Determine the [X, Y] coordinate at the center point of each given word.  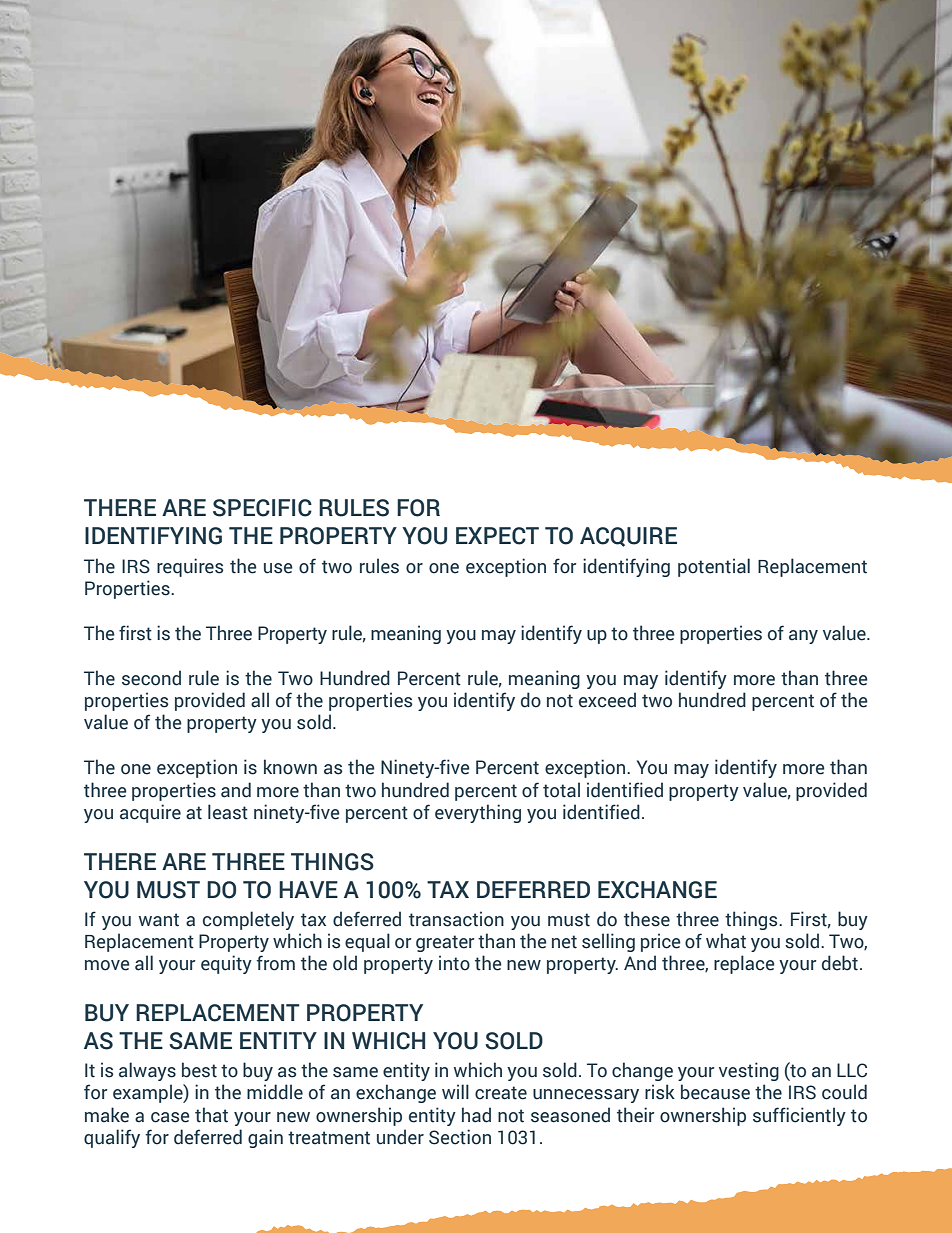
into [454, 963]
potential [714, 567]
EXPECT [497, 536]
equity [226, 964]
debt [840, 963]
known [290, 767]
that [211, 1115]
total [561, 790]
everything [478, 813]
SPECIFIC [262, 508]
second [151, 678]
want [159, 920]
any [803, 637]
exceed [607, 700]
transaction [456, 919]
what [726, 941]
